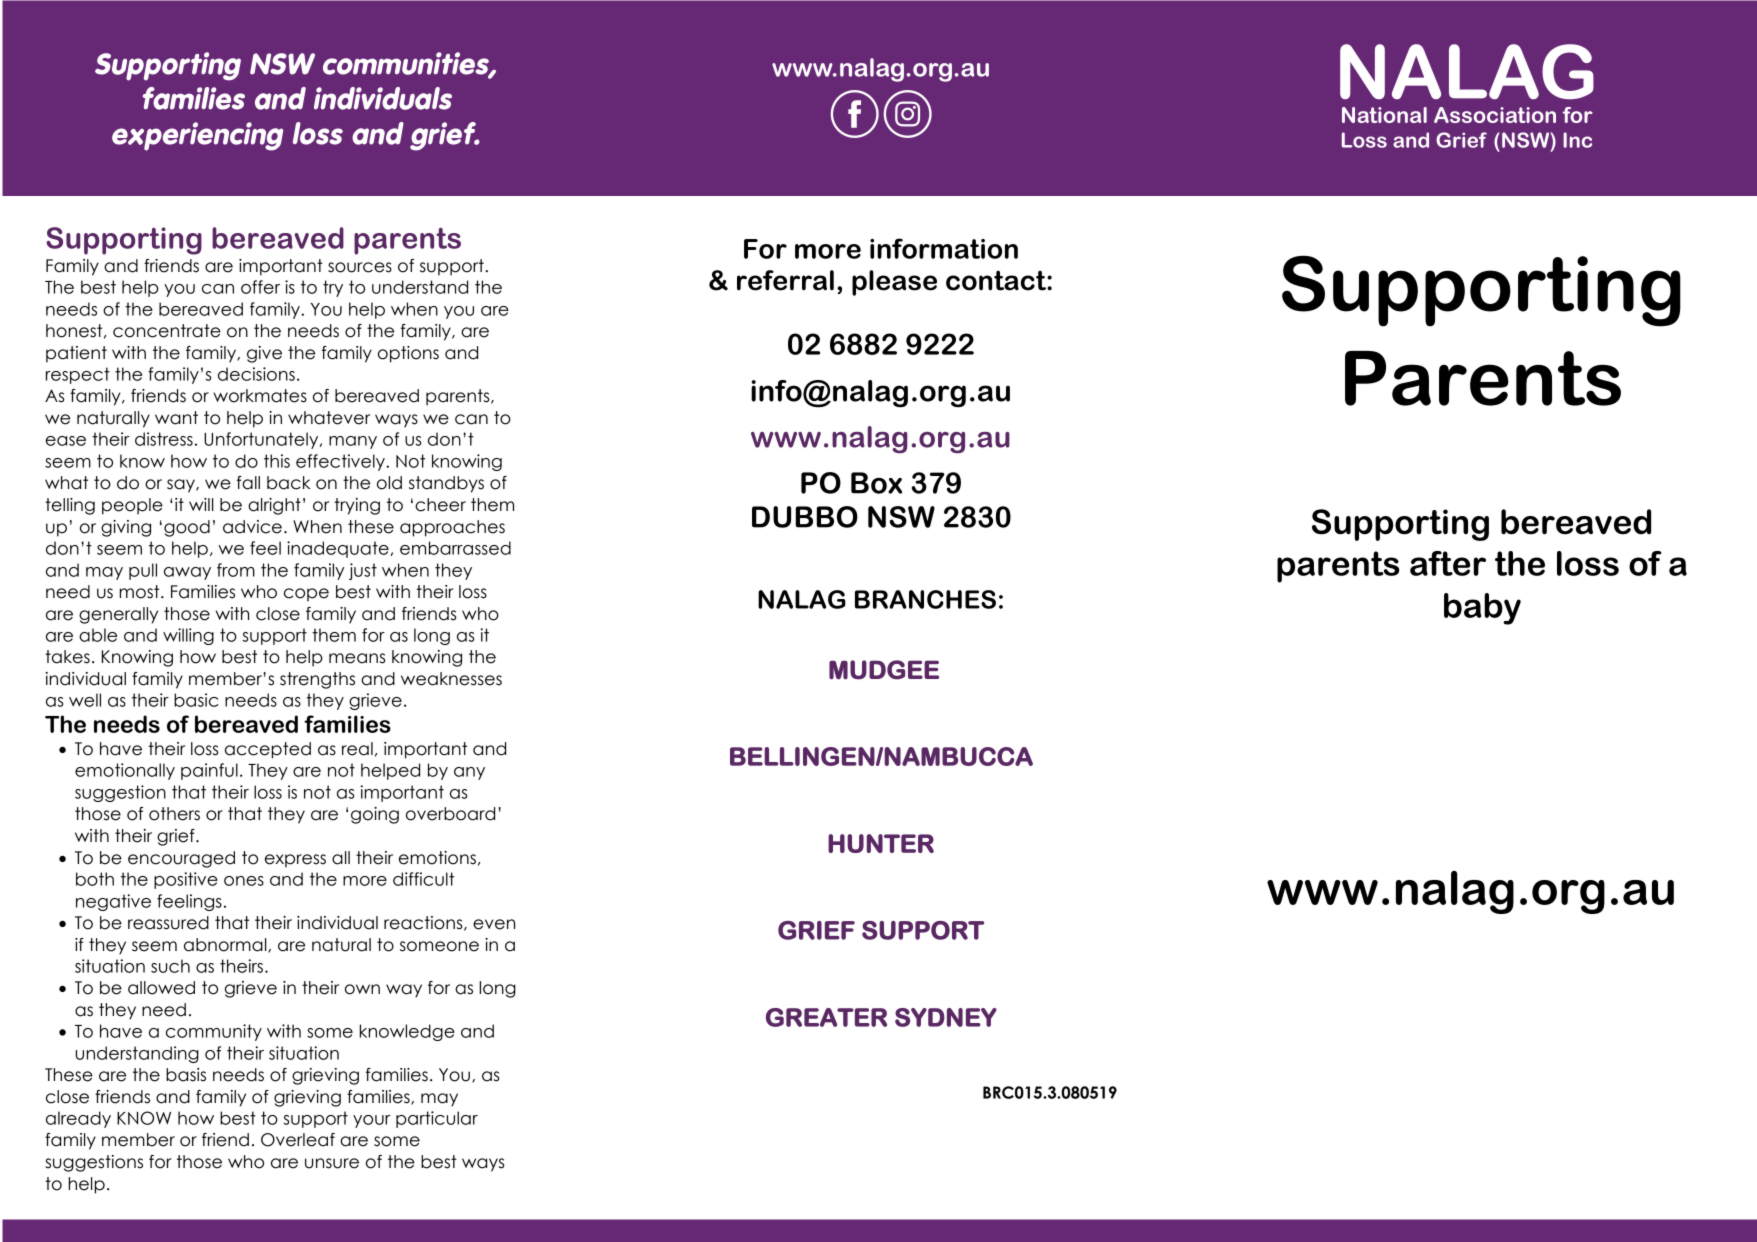  I want to click on baby, so click(1482, 609).
